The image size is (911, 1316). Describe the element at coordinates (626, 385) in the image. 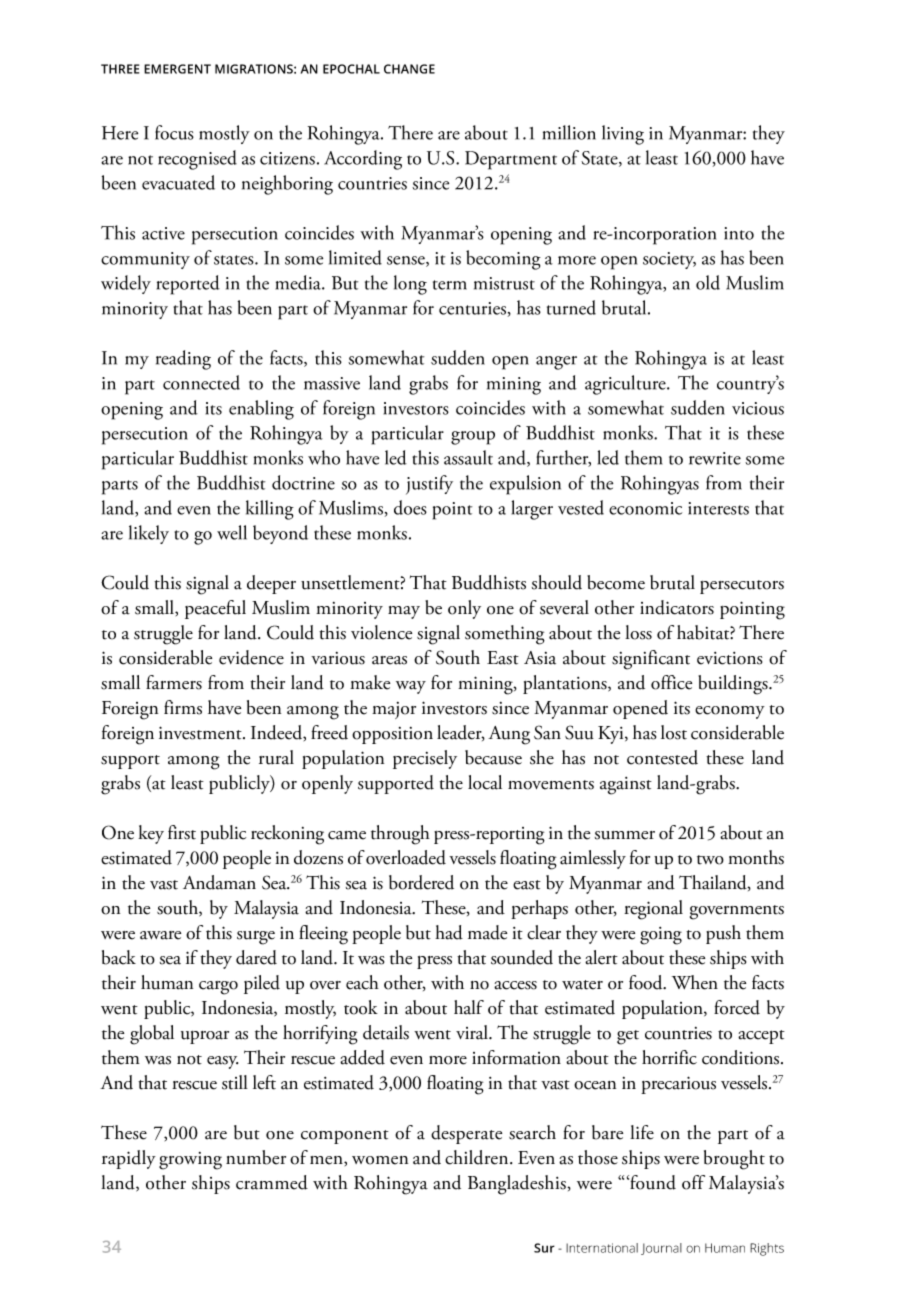

I see `agriculture` at that location.
